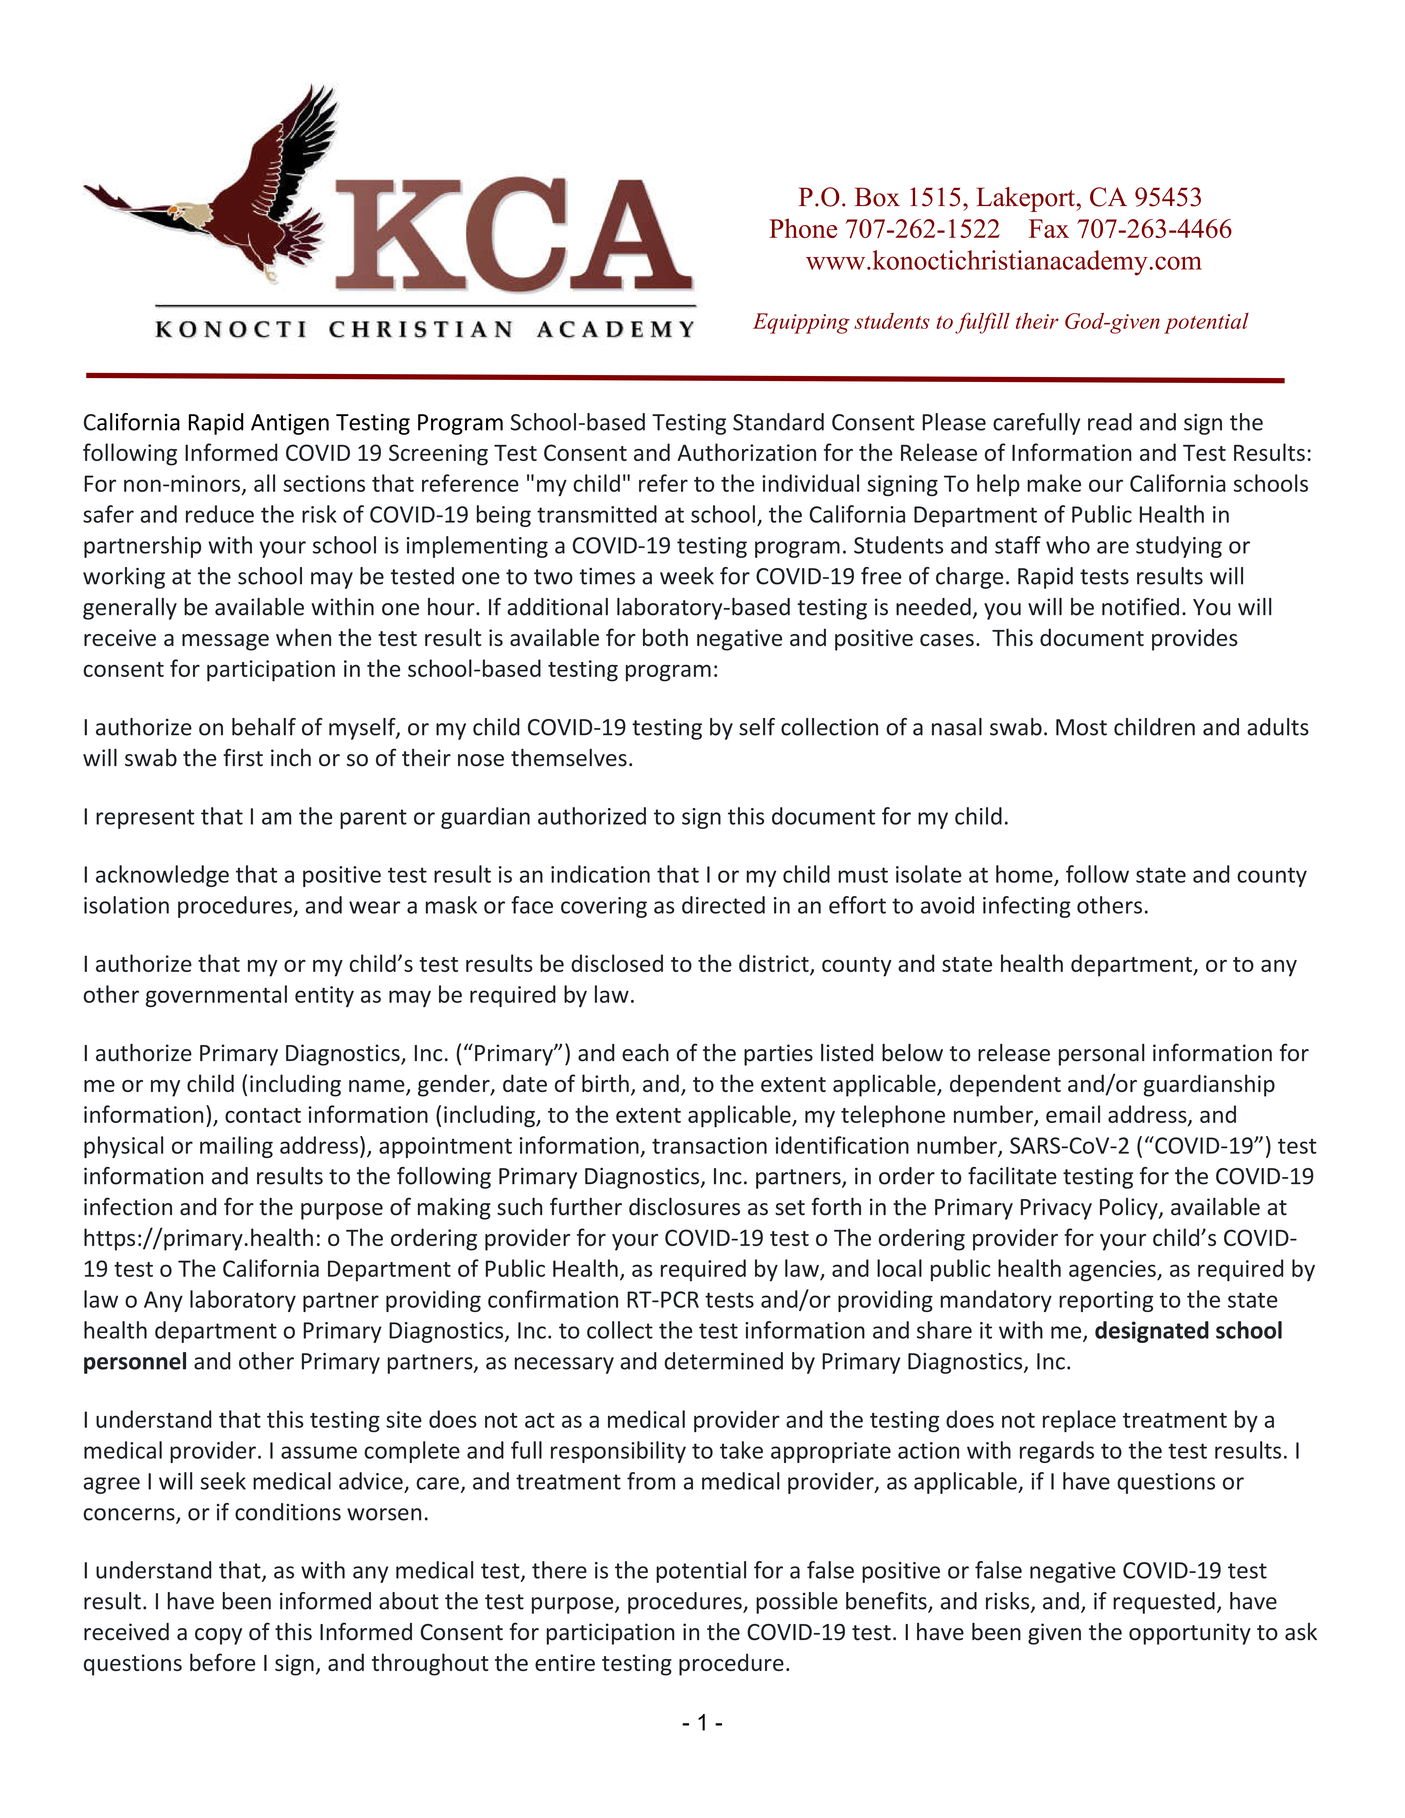 This screenshot has width=1405, height=1818. What do you see at coordinates (687, 576) in the screenshot?
I see `week` at bounding box center [687, 576].
